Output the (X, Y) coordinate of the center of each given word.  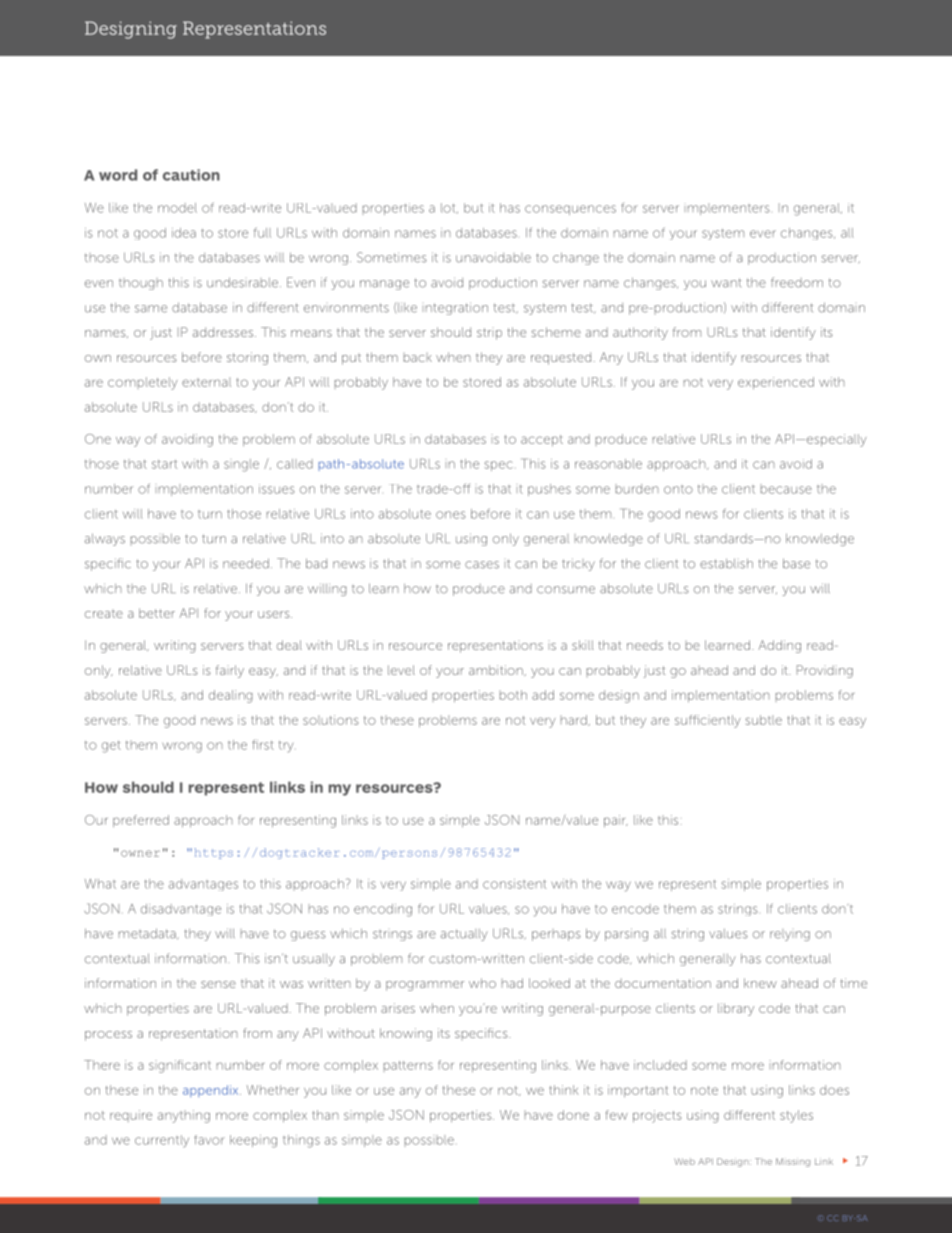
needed (246, 563)
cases (482, 565)
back (418, 357)
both (513, 695)
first (263, 745)
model (177, 208)
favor (209, 1140)
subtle (764, 720)
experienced (776, 383)
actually (464, 935)
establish (726, 563)
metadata (148, 934)
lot (449, 208)
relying (790, 935)
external (206, 382)
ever (763, 234)
